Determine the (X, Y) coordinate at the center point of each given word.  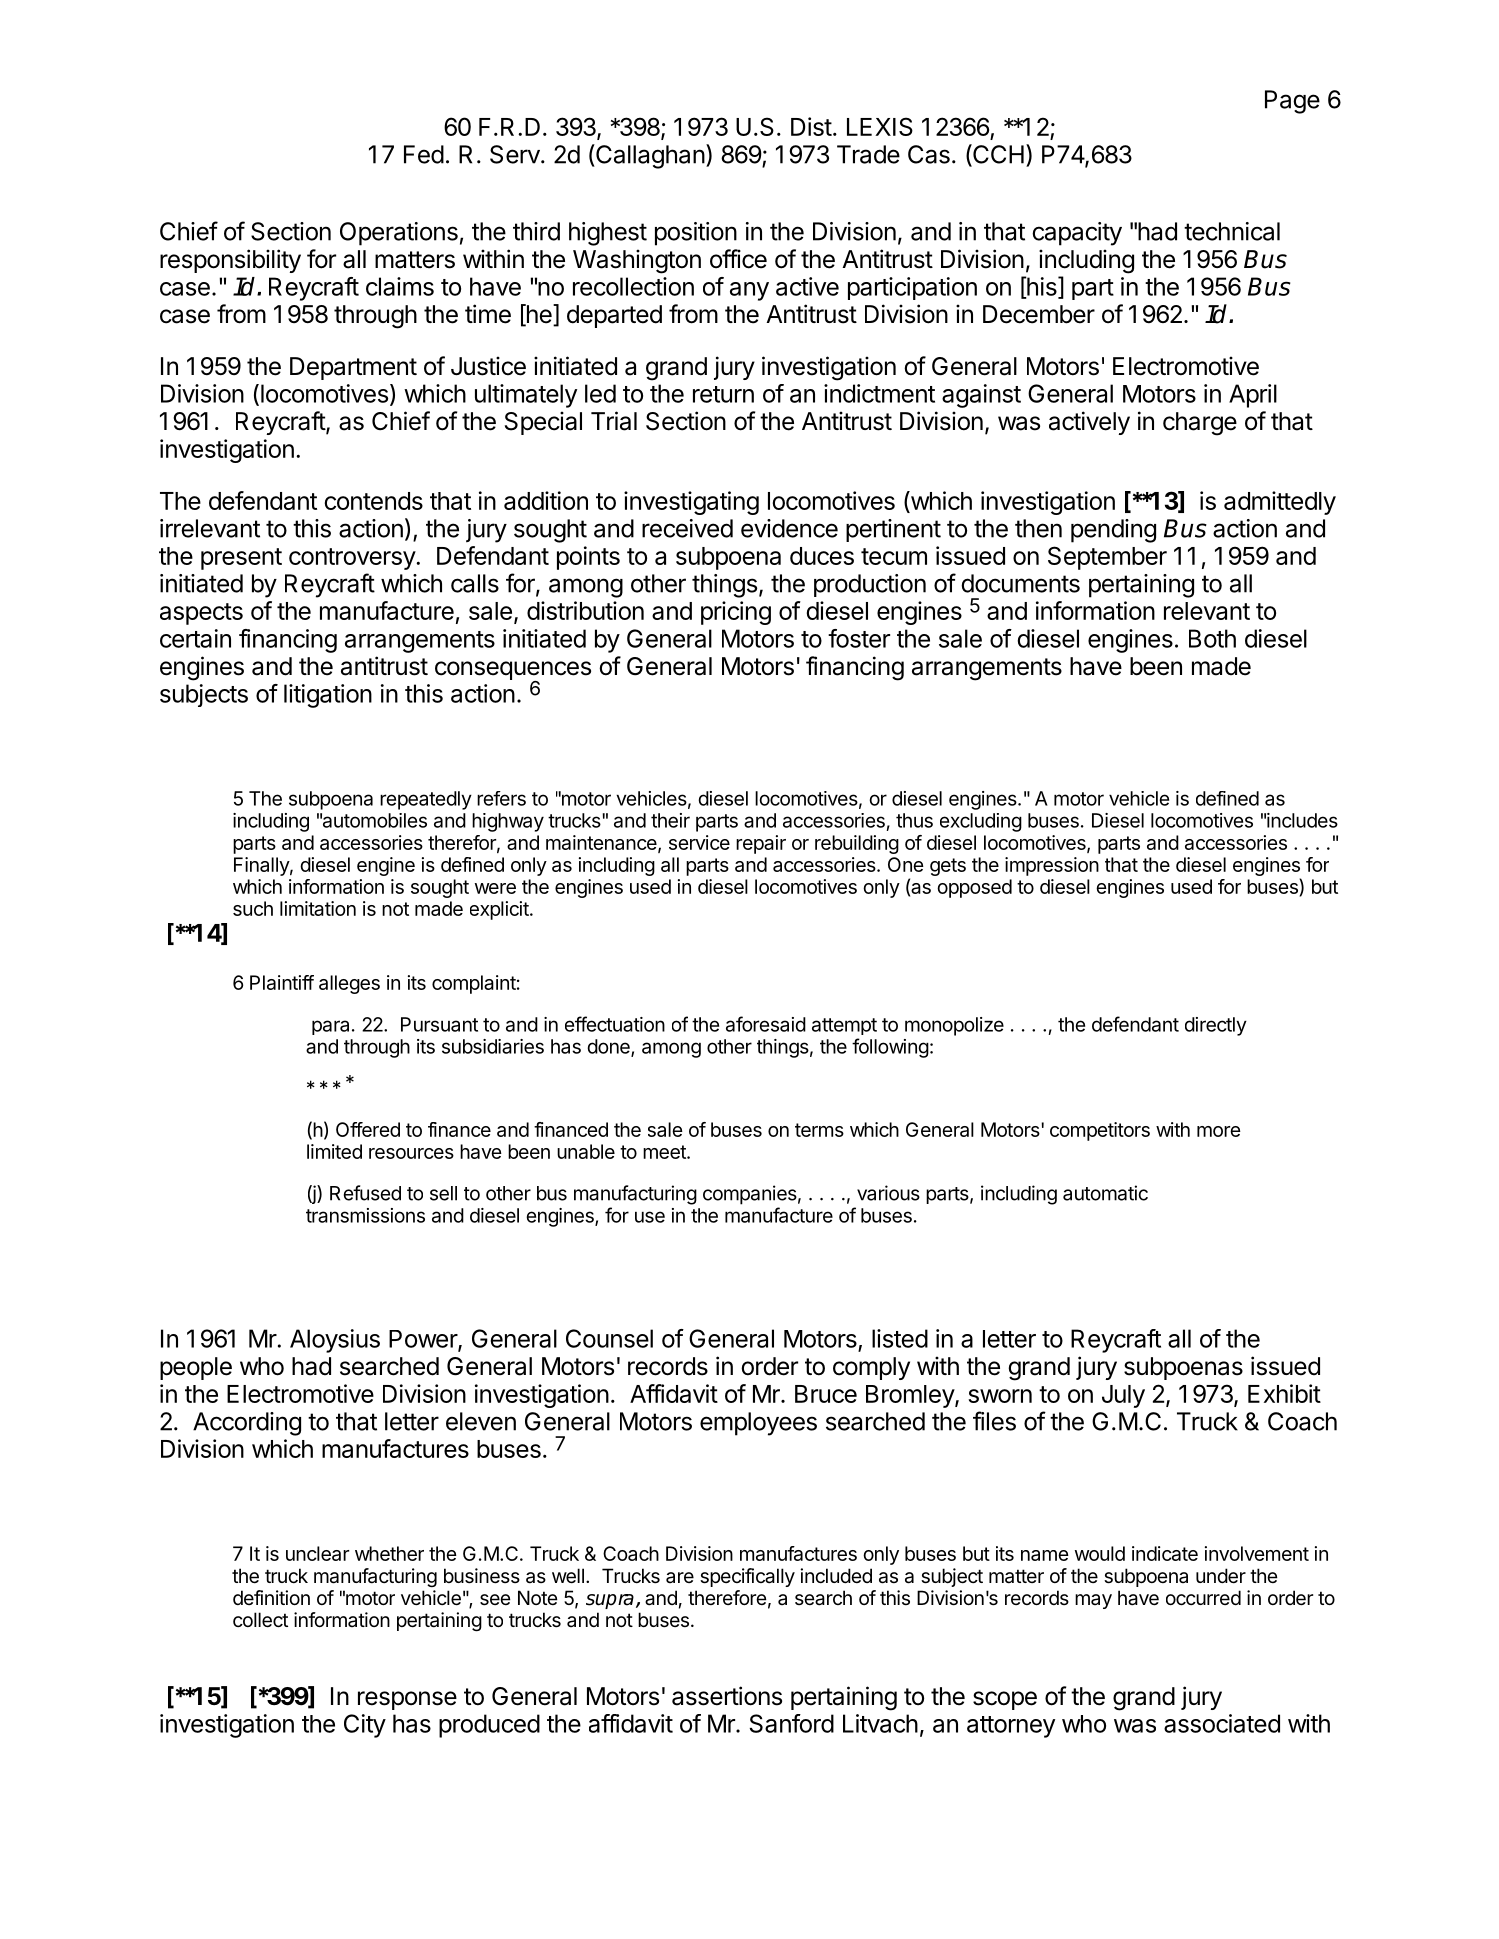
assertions (727, 1696)
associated (1222, 1723)
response (407, 1700)
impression (1052, 866)
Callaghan (649, 156)
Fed (424, 154)
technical (1232, 231)
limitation (318, 908)
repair (761, 844)
